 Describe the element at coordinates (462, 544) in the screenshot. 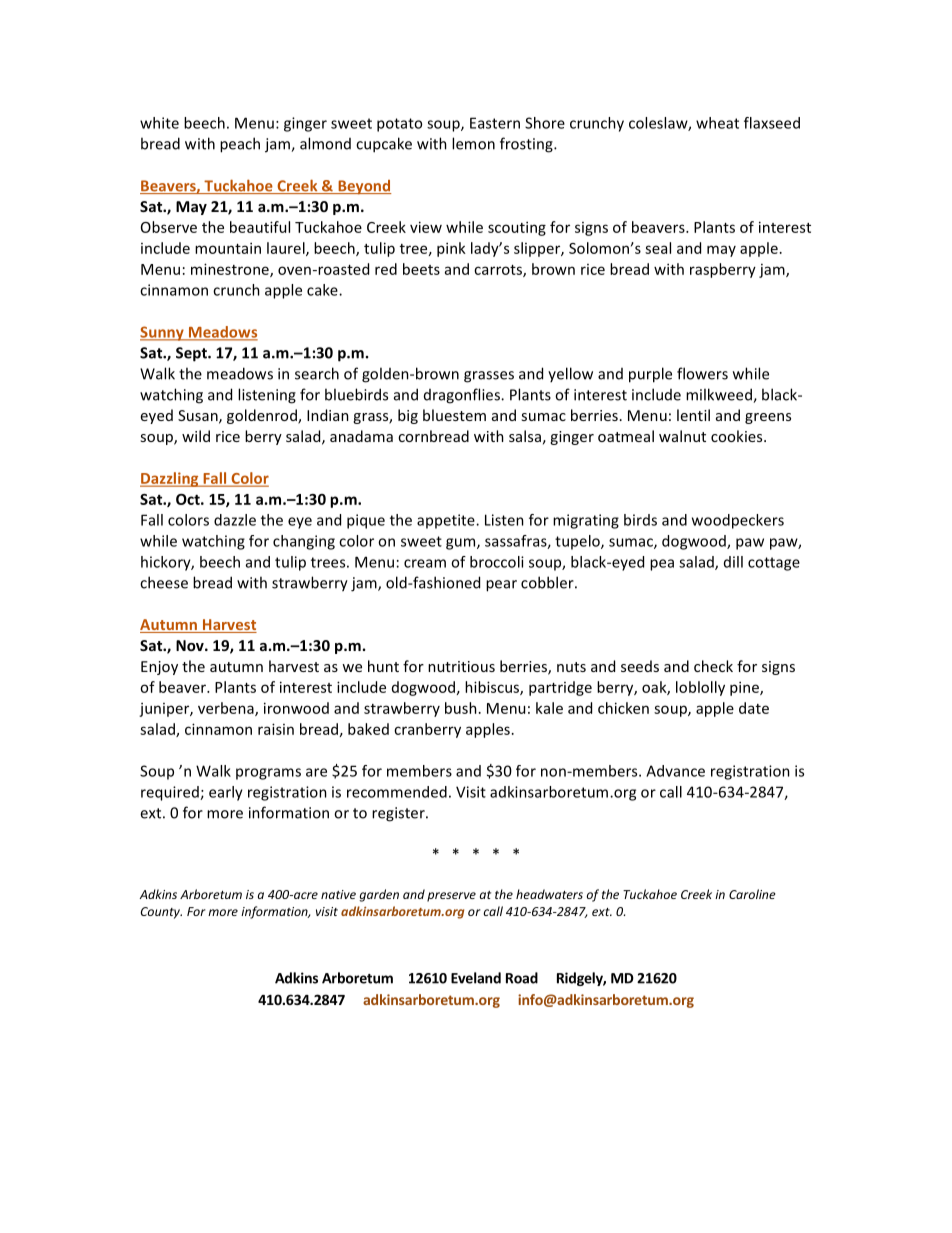

I see `gum` at that location.
